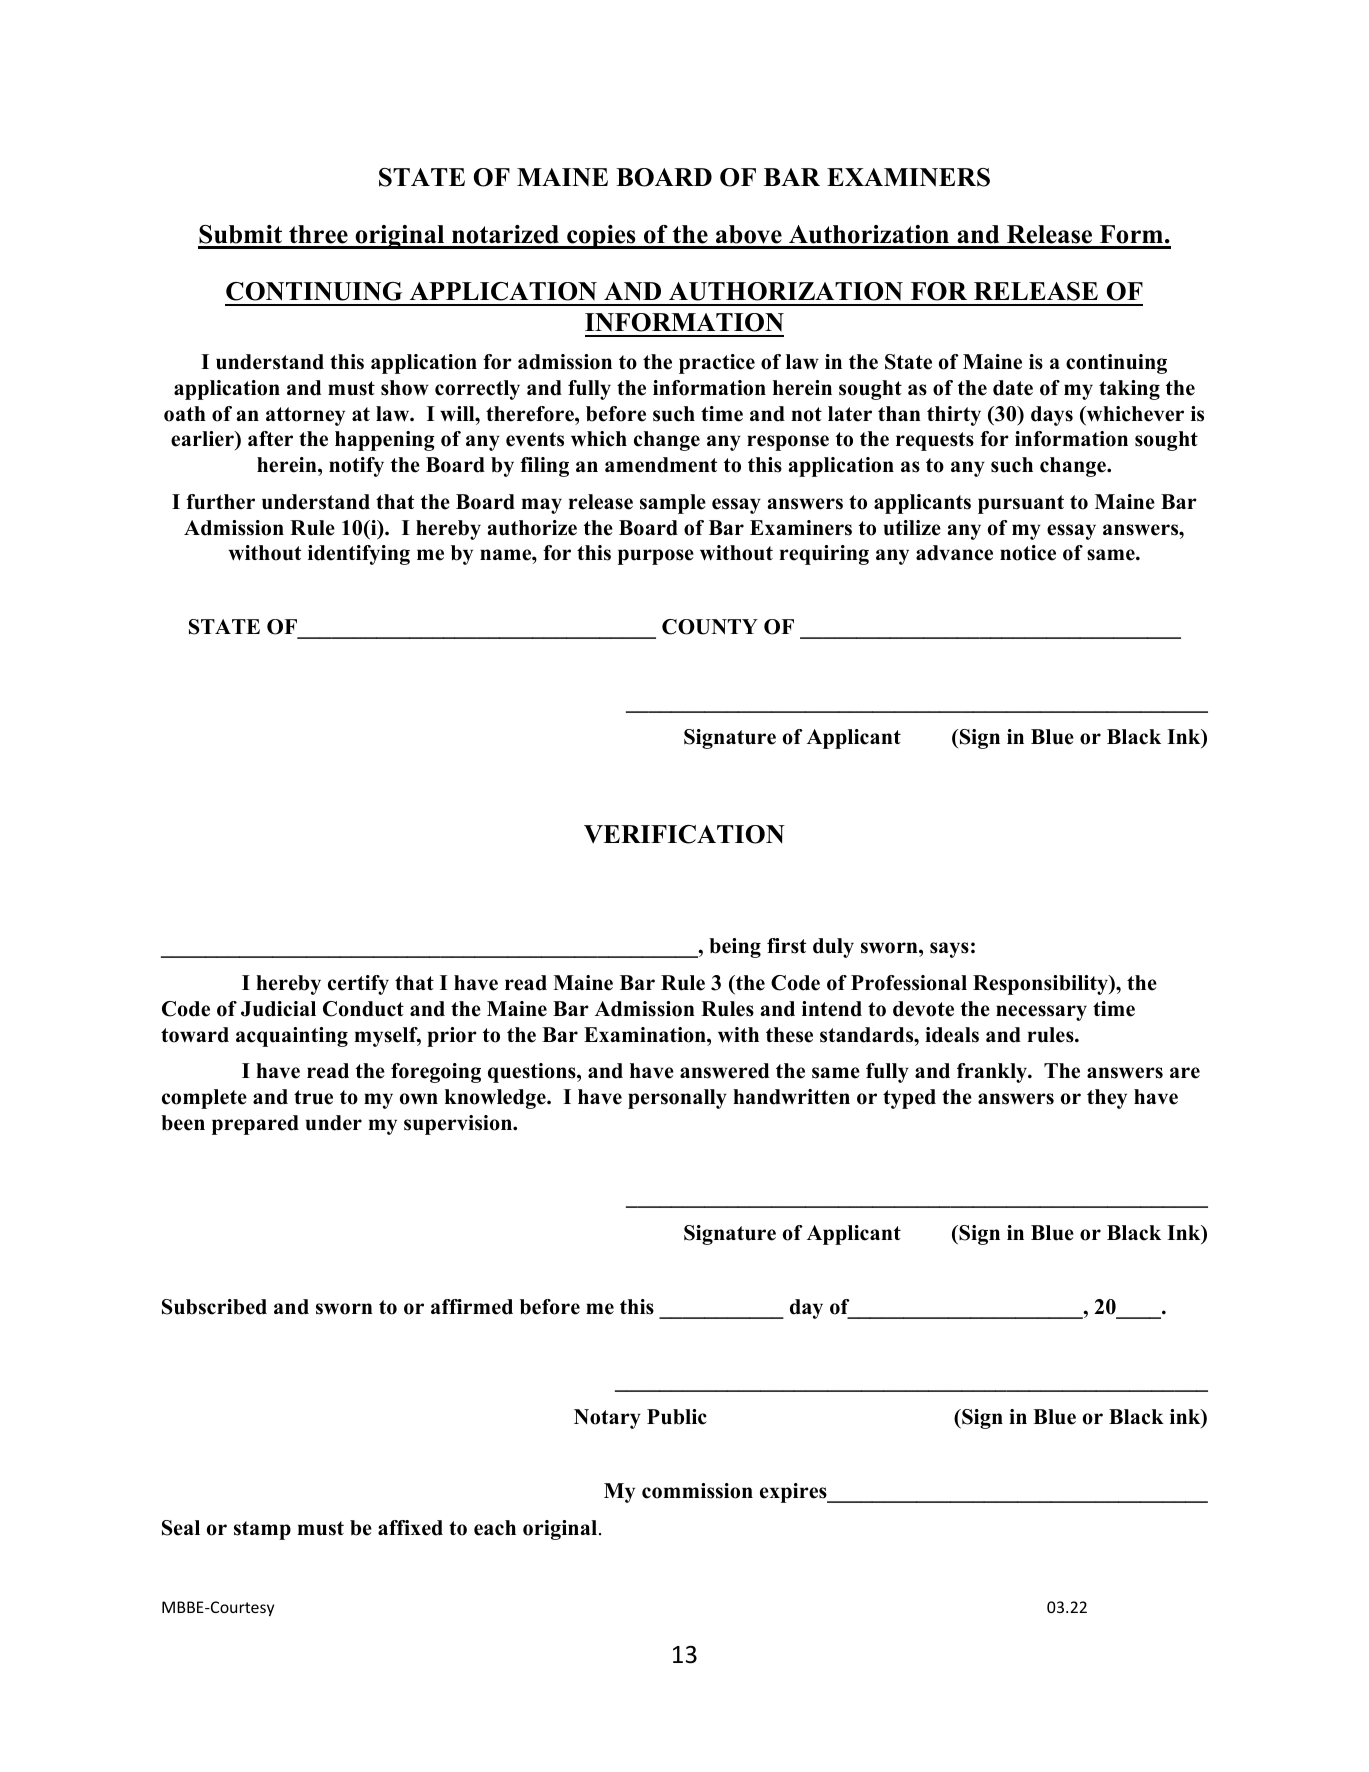 The height and width of the document is (1772, 1369). Describe the element at coordinates (646, 1035) in the document. I see `Examination` at that location.
